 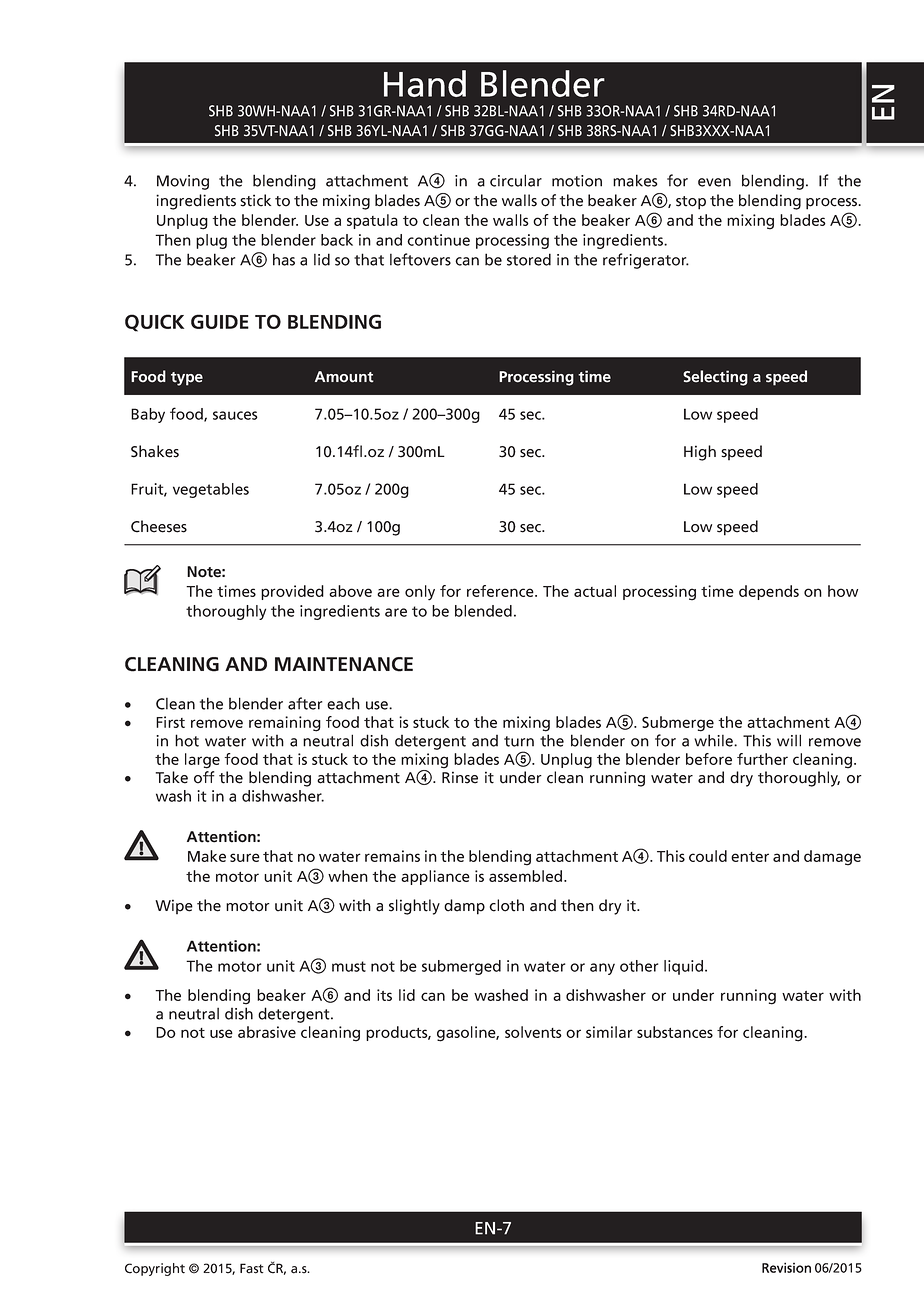 What do you see at coordinates (183, 182) in the screenshot?
I see `Moving` at bounding box center [183, 182].
